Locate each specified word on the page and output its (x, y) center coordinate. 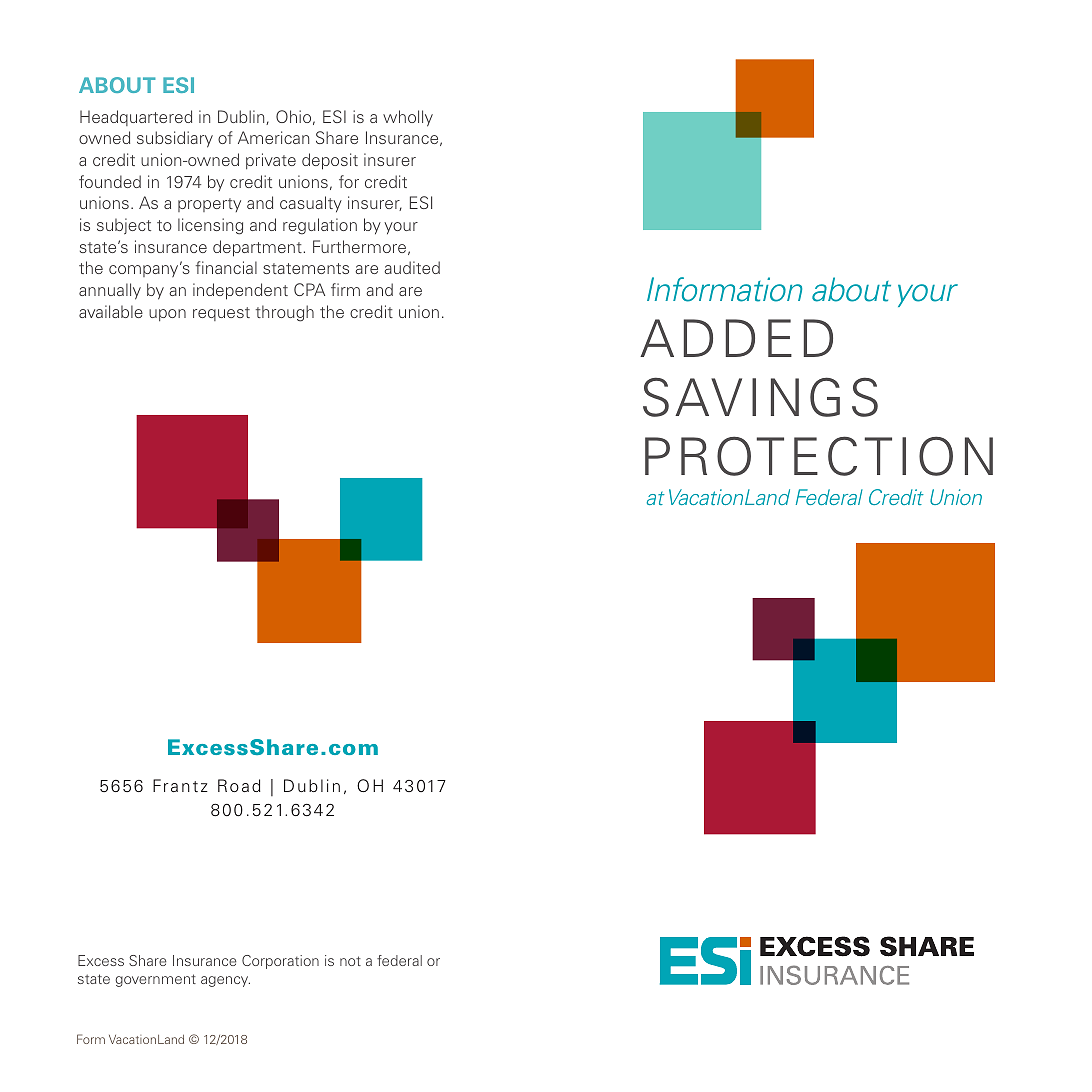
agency (225, 981)
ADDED (736, 338)
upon (167, 315)
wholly (408, 118)
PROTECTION (819, 456)
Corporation (280, 962)
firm (345, 289)
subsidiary (175, 139)
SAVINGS (760, 397)
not (350, 961)
